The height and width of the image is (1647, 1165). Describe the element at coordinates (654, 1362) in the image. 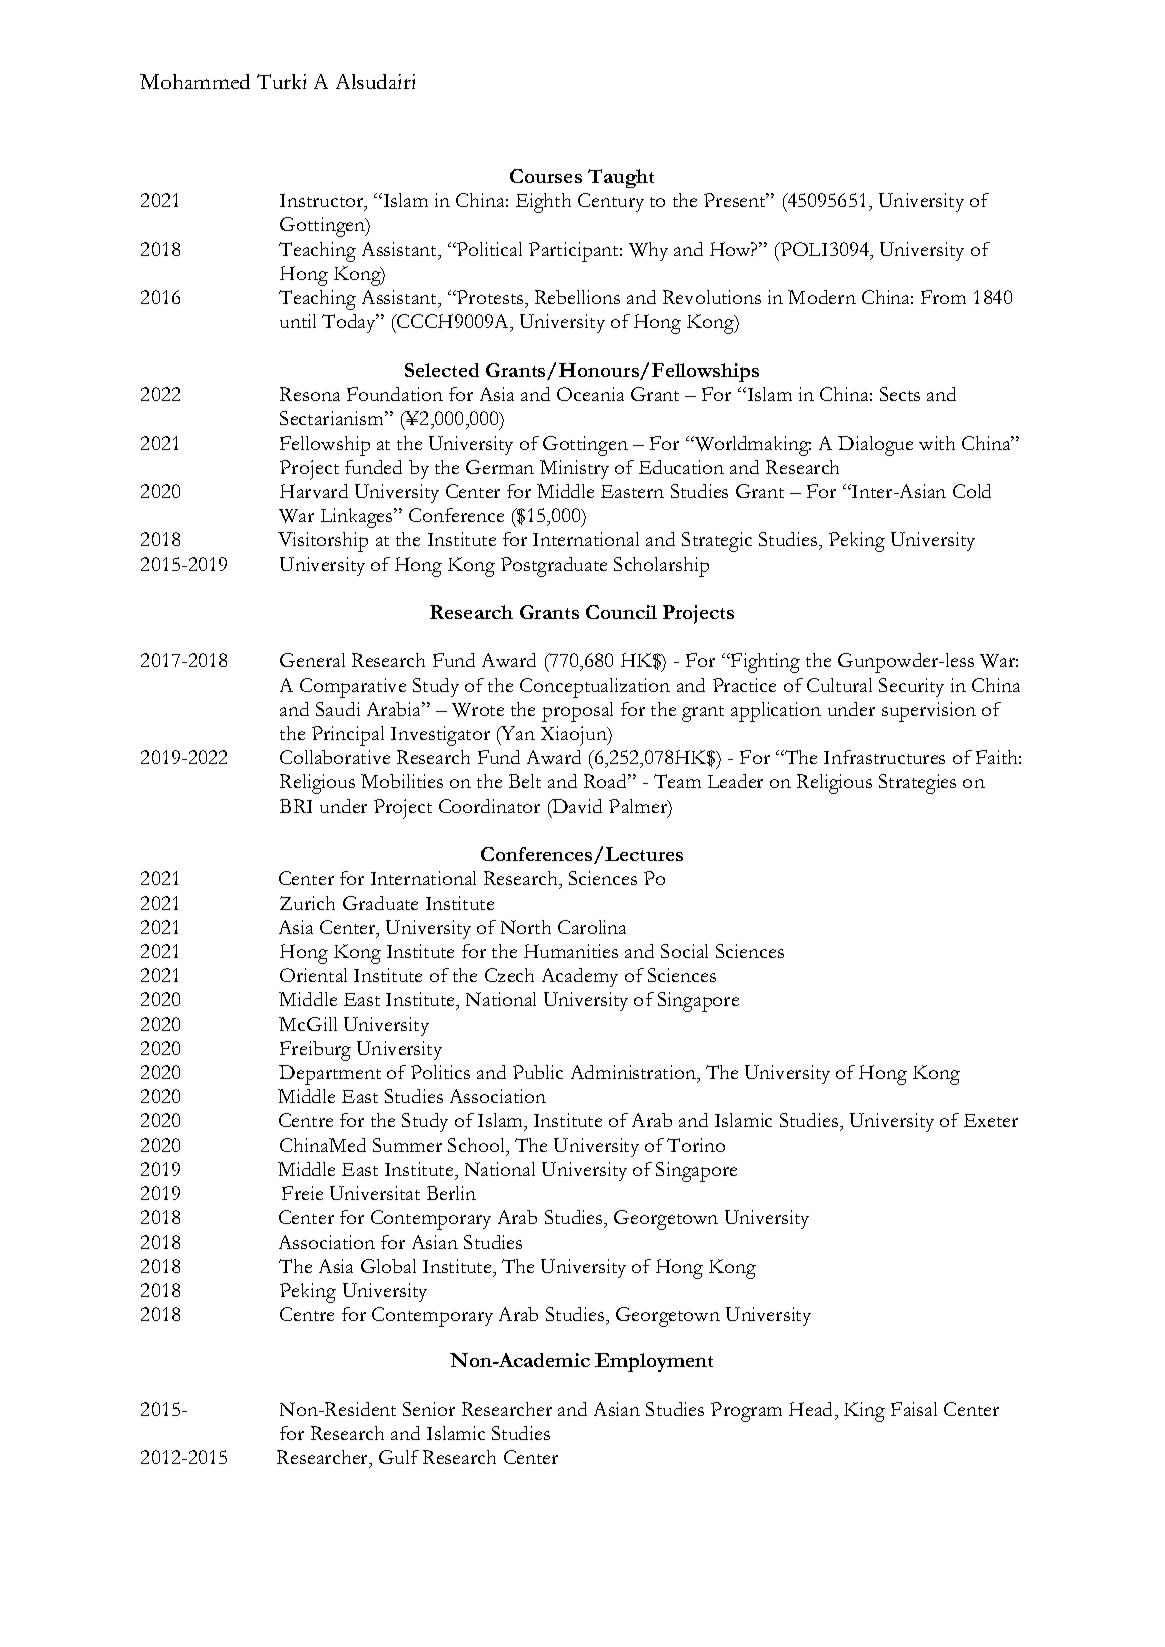

I see `Employment` at that location.
